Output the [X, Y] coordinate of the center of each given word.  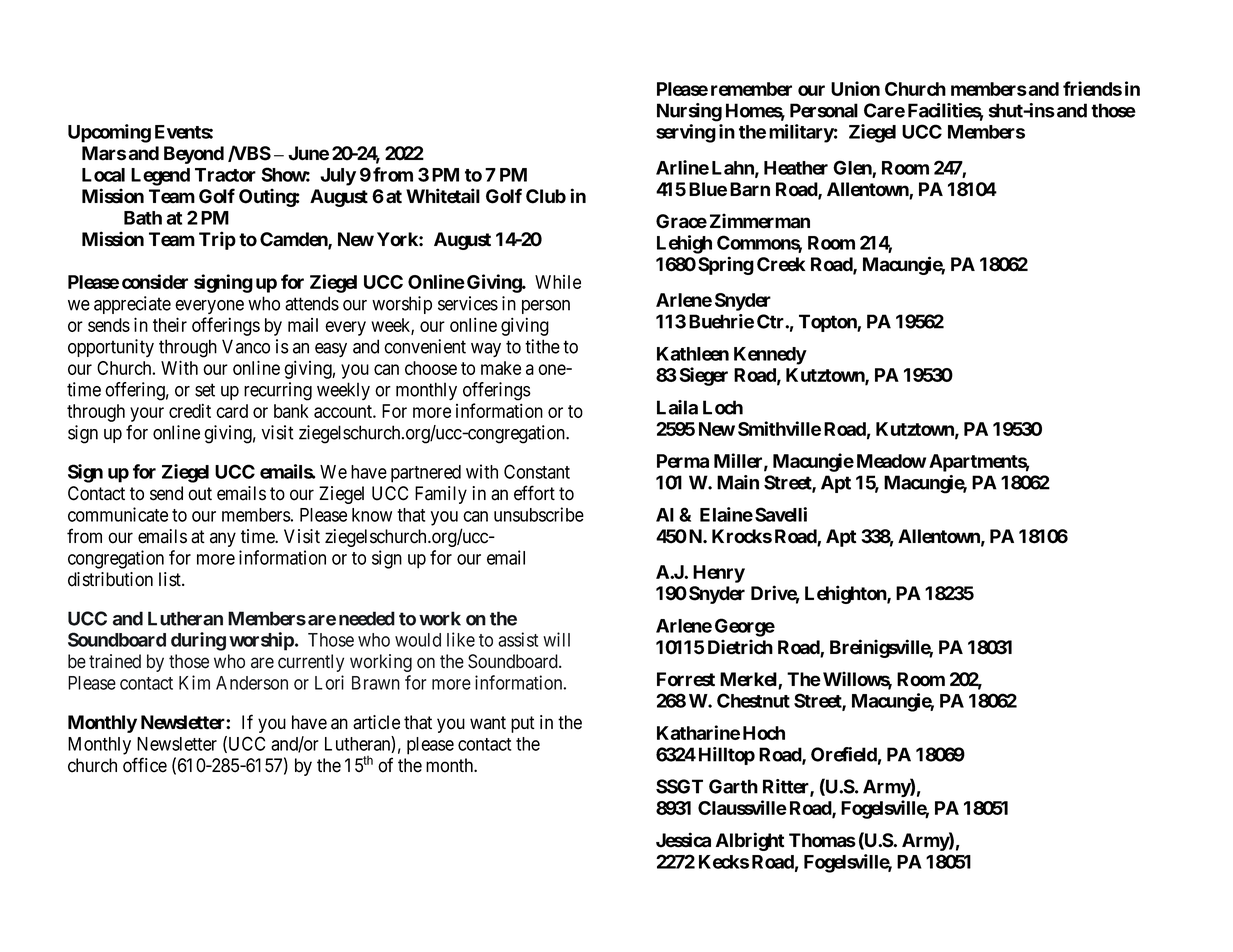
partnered [426, 474]
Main [738, 482]
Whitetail [443, 196]
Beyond [194, 155]
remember [751, 89]
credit [190, 410]
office [145, 765]
